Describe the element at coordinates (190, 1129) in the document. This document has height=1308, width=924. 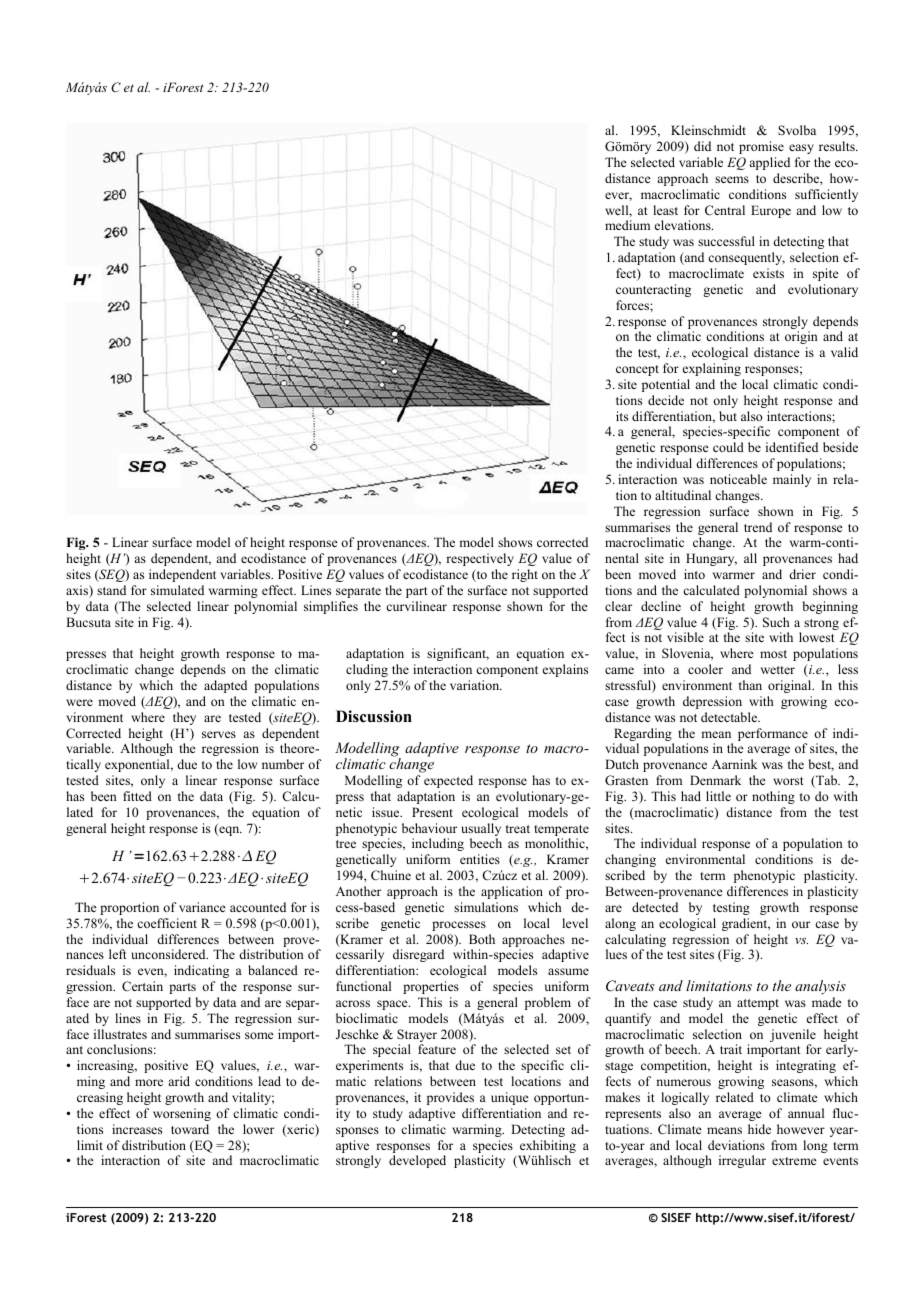
I see `toward` at that location.
